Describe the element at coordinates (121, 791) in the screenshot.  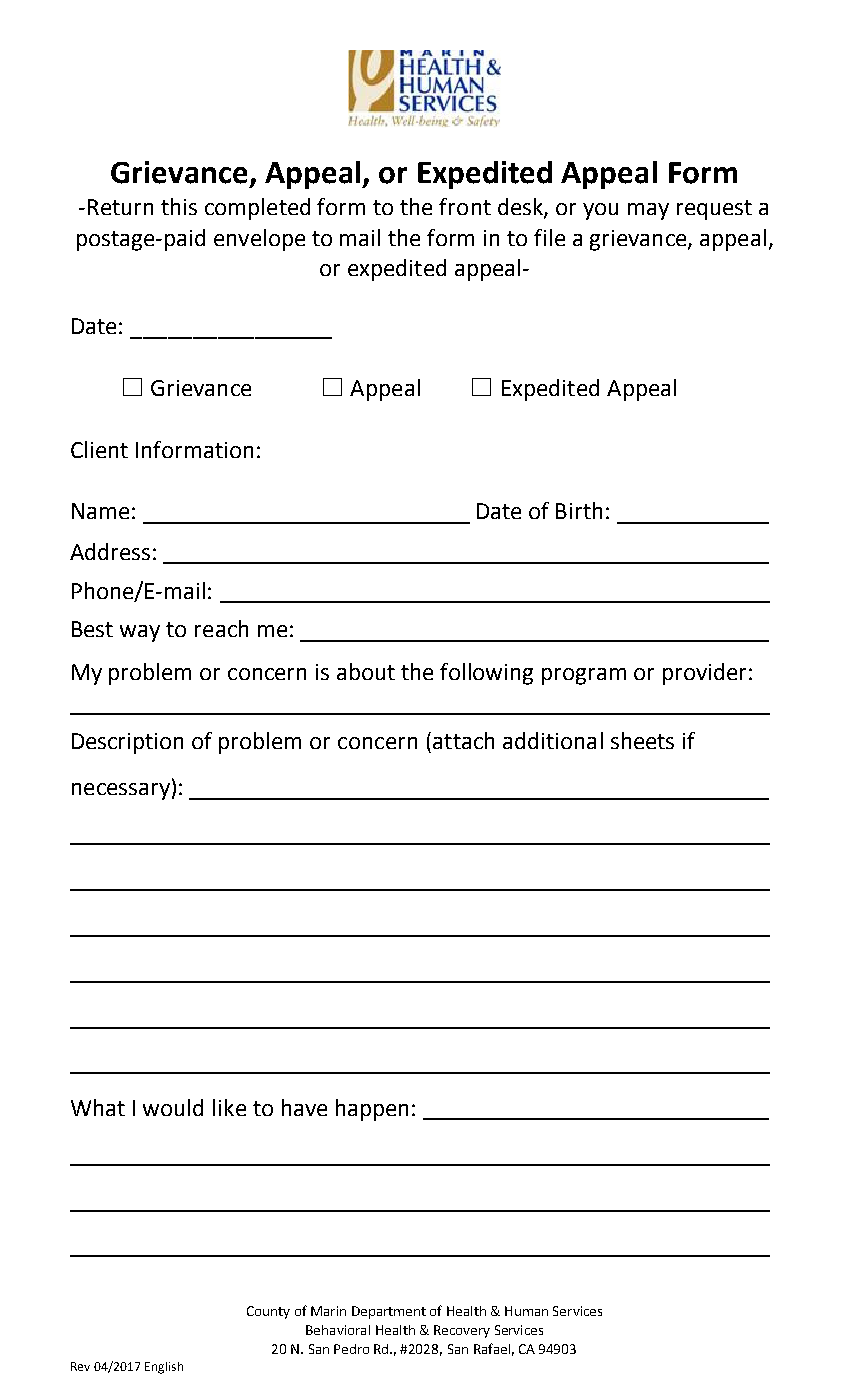
I see `necessary` at that location.
